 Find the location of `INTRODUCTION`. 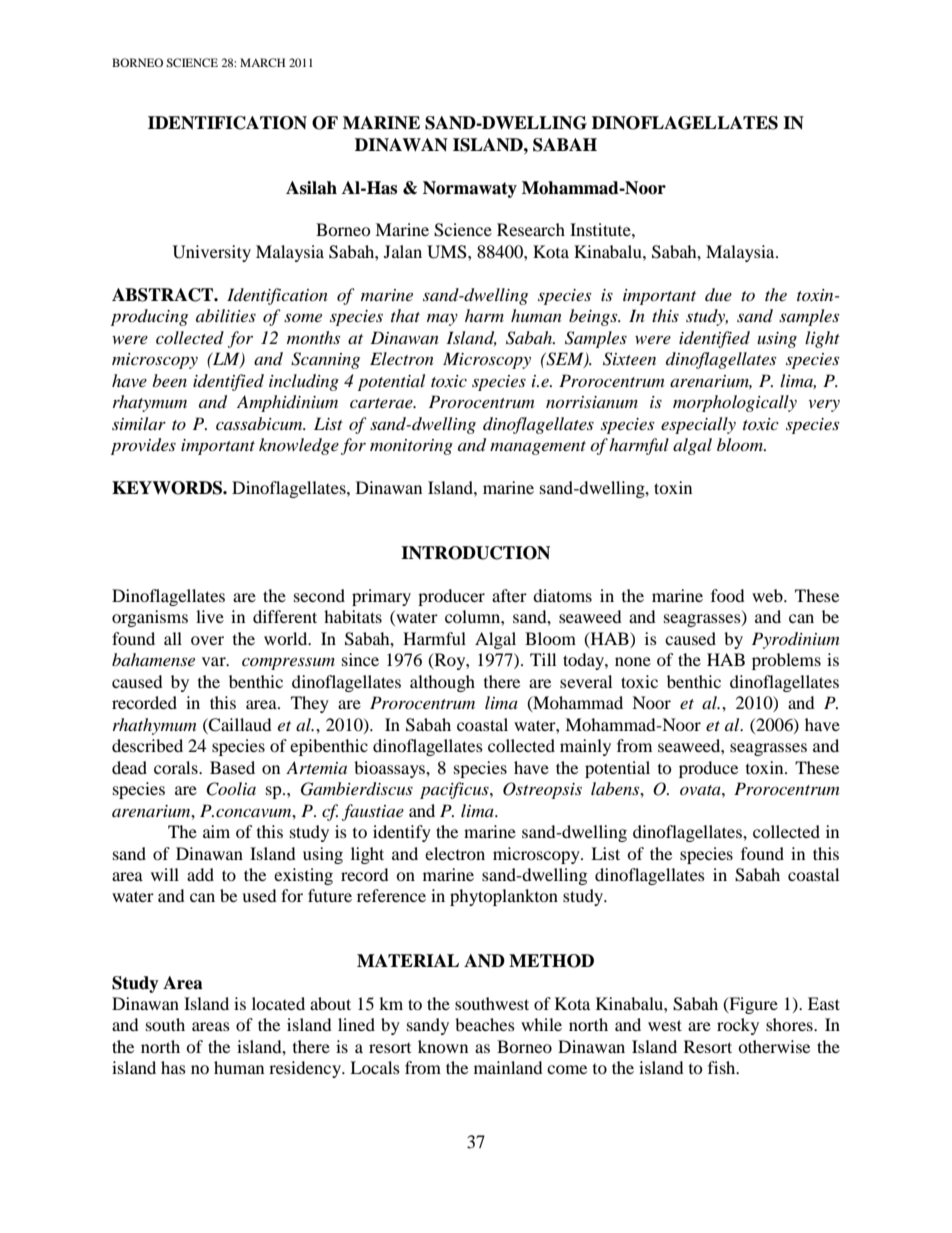

INTRODUCTION is located at coordinates (475, 553).
